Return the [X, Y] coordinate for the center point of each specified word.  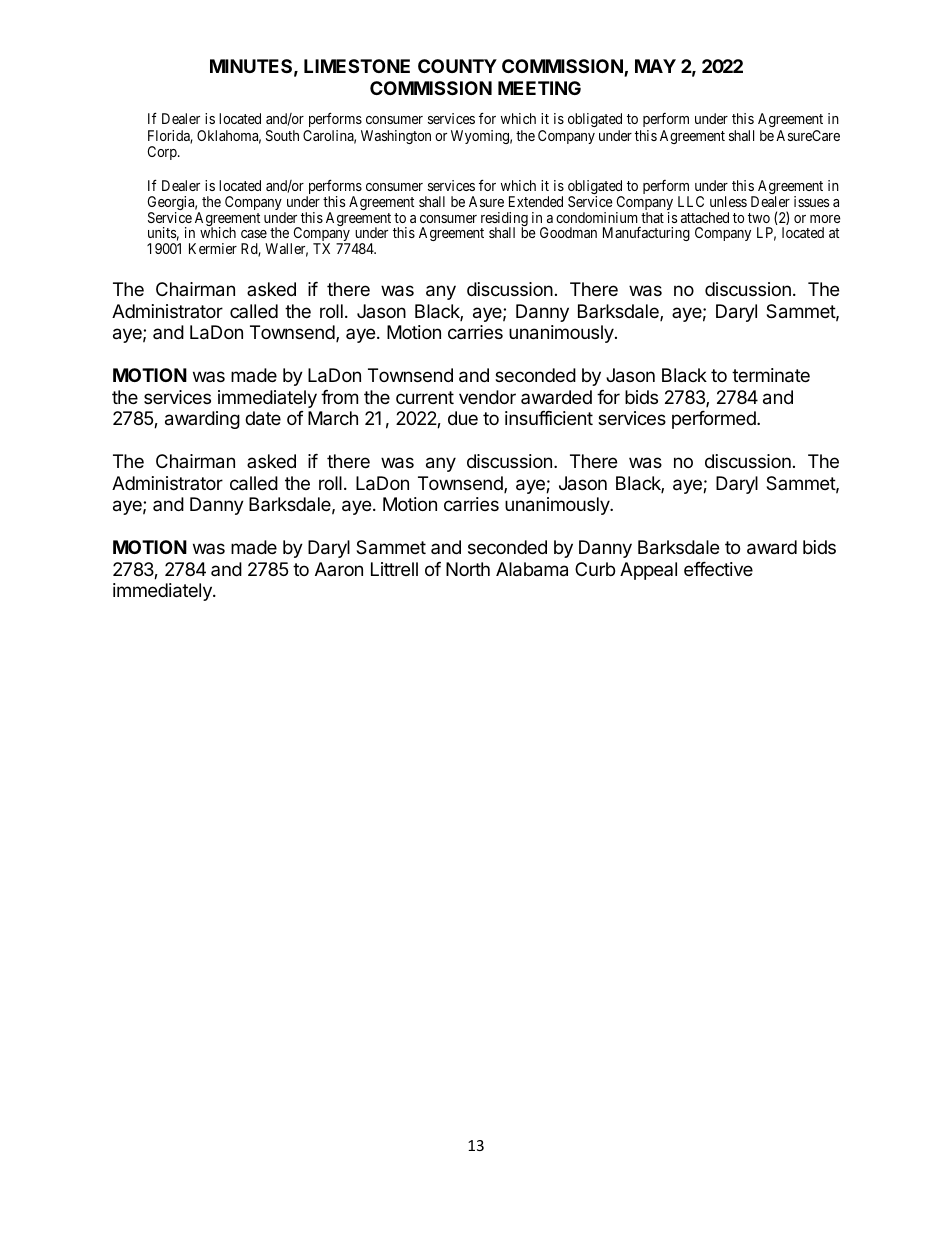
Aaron [339, 569]
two [759, 218]
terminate [771, 375]
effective [718, 569]
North [468, 569]
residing [504, 220]
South [282, 135]
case [254, 234]
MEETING [539, 88]
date [263, 418]
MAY [655, 66]
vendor [487, 397]
